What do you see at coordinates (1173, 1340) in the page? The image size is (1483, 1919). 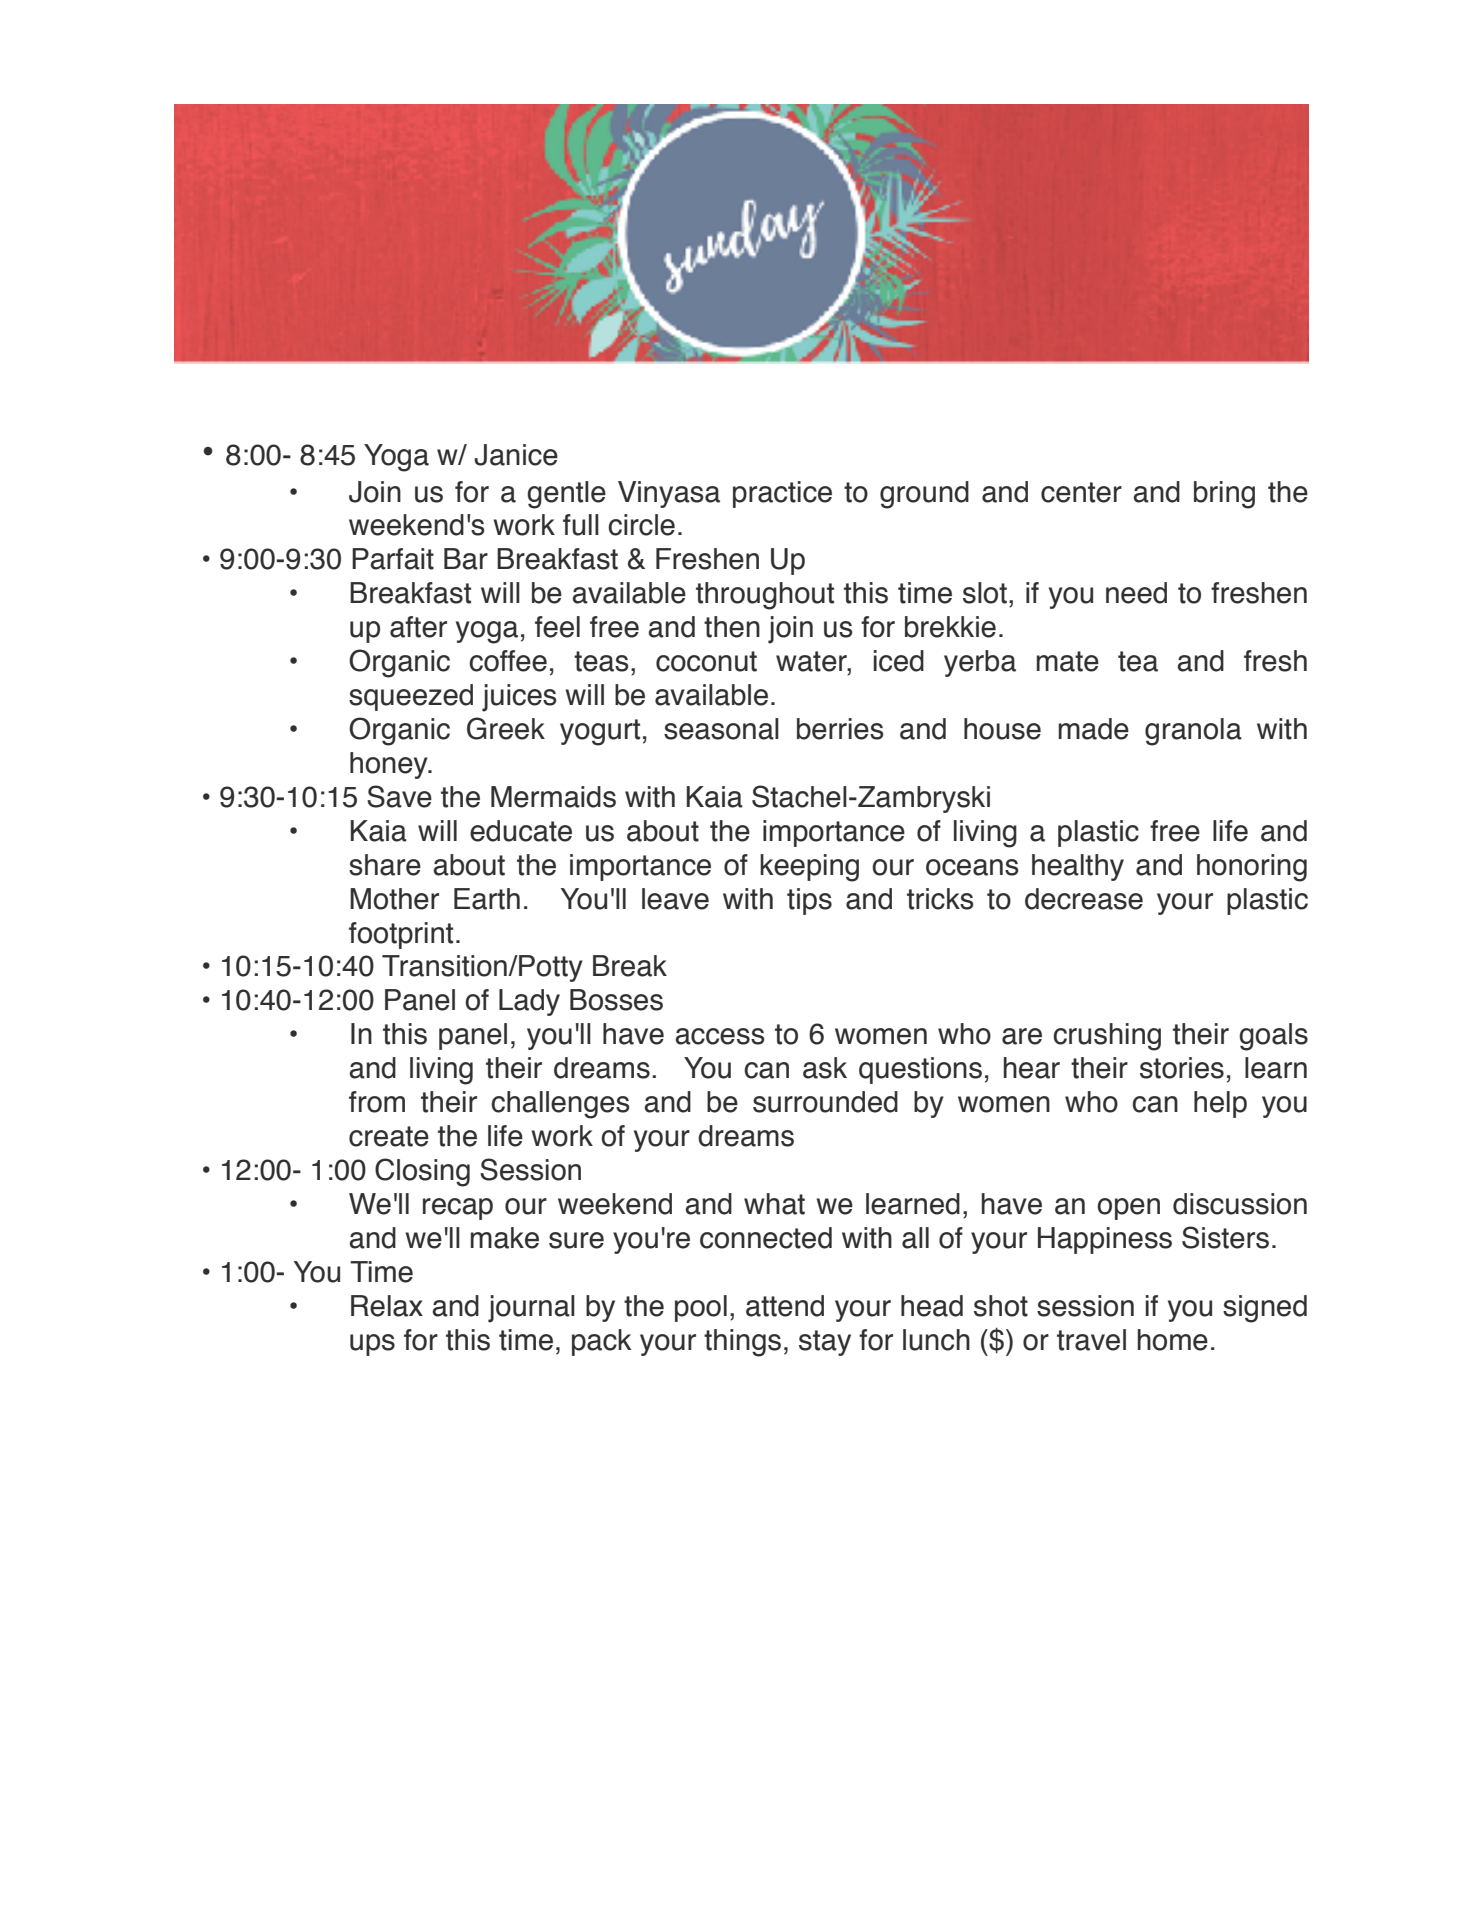 I see `home` at bounding box center [1173, 1340].
